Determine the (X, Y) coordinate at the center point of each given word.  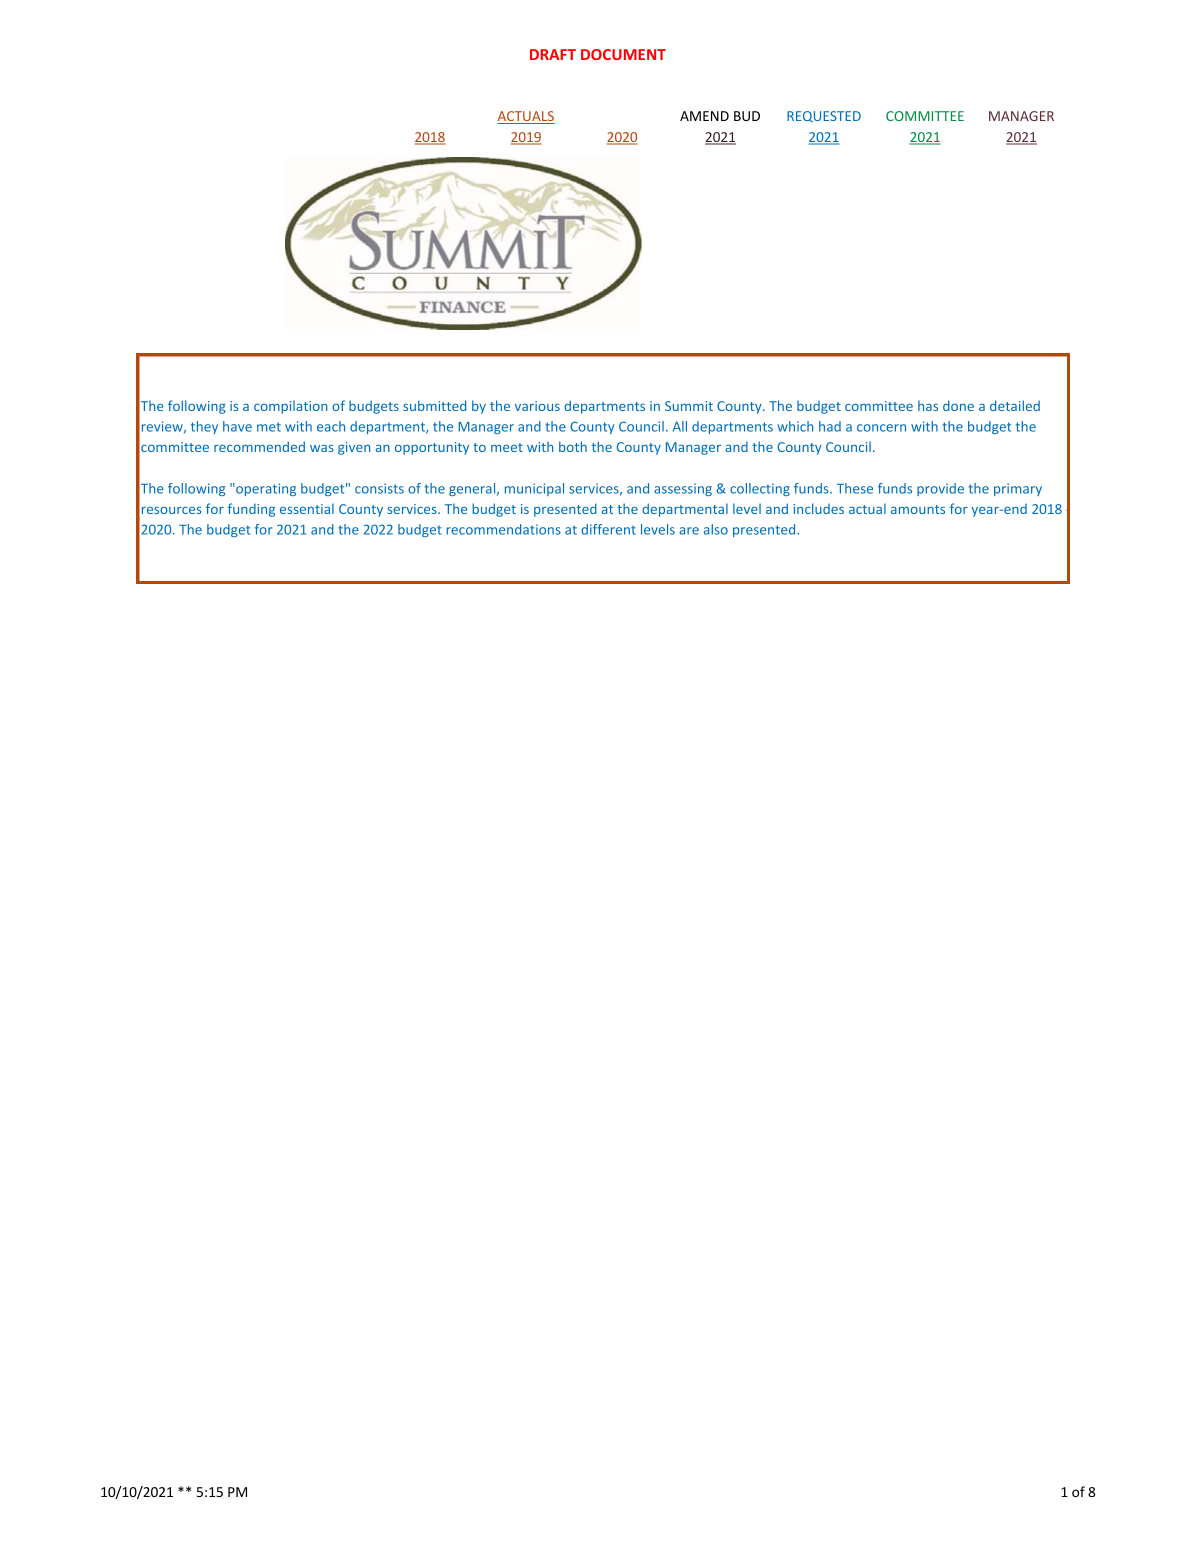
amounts (918, 509)
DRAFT (553, 54)
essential (307, 508)
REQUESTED (824, 116)
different (608, 529)
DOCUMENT (623, 54)
